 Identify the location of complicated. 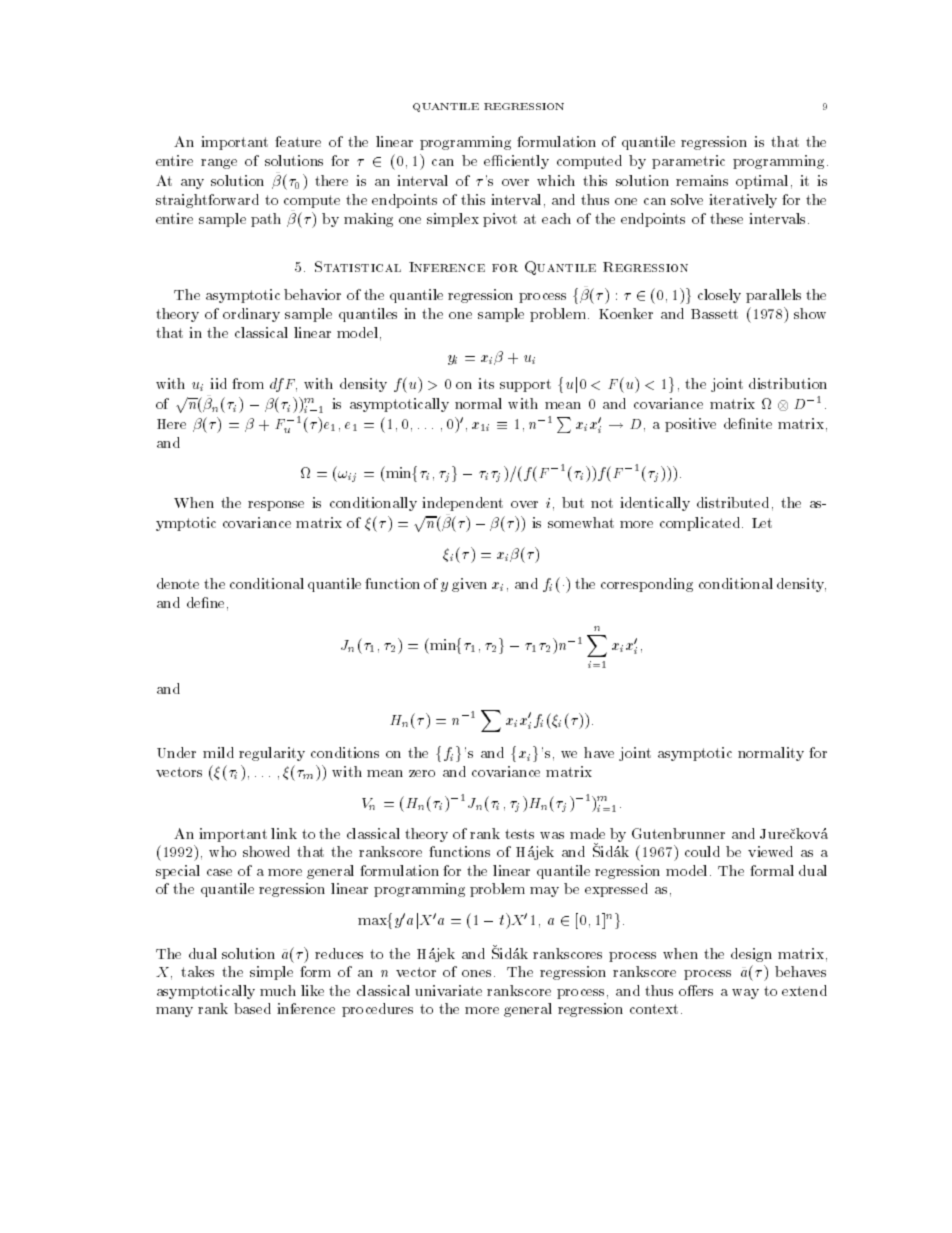
(700, 524).
